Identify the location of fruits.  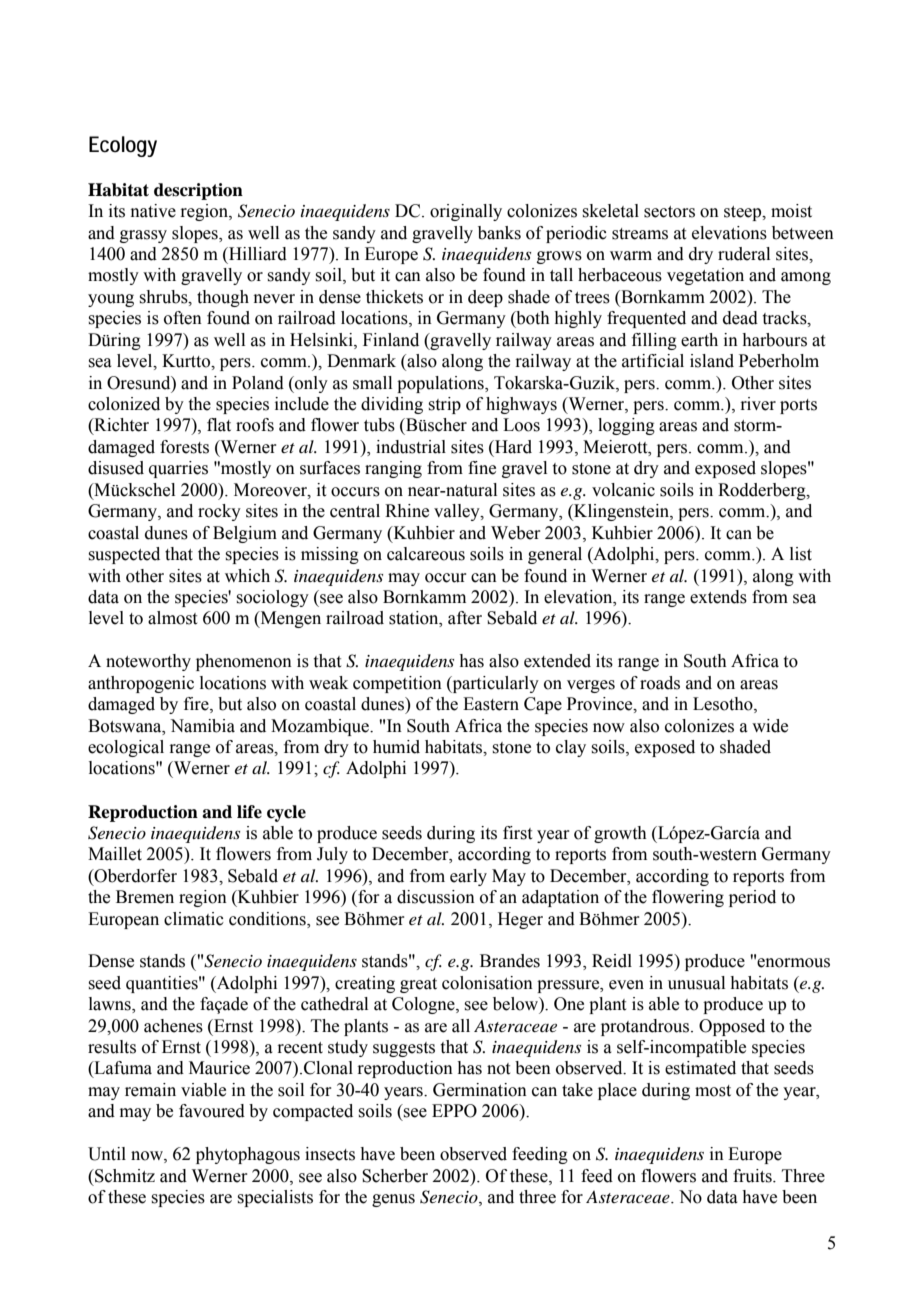
(753, 1176).
